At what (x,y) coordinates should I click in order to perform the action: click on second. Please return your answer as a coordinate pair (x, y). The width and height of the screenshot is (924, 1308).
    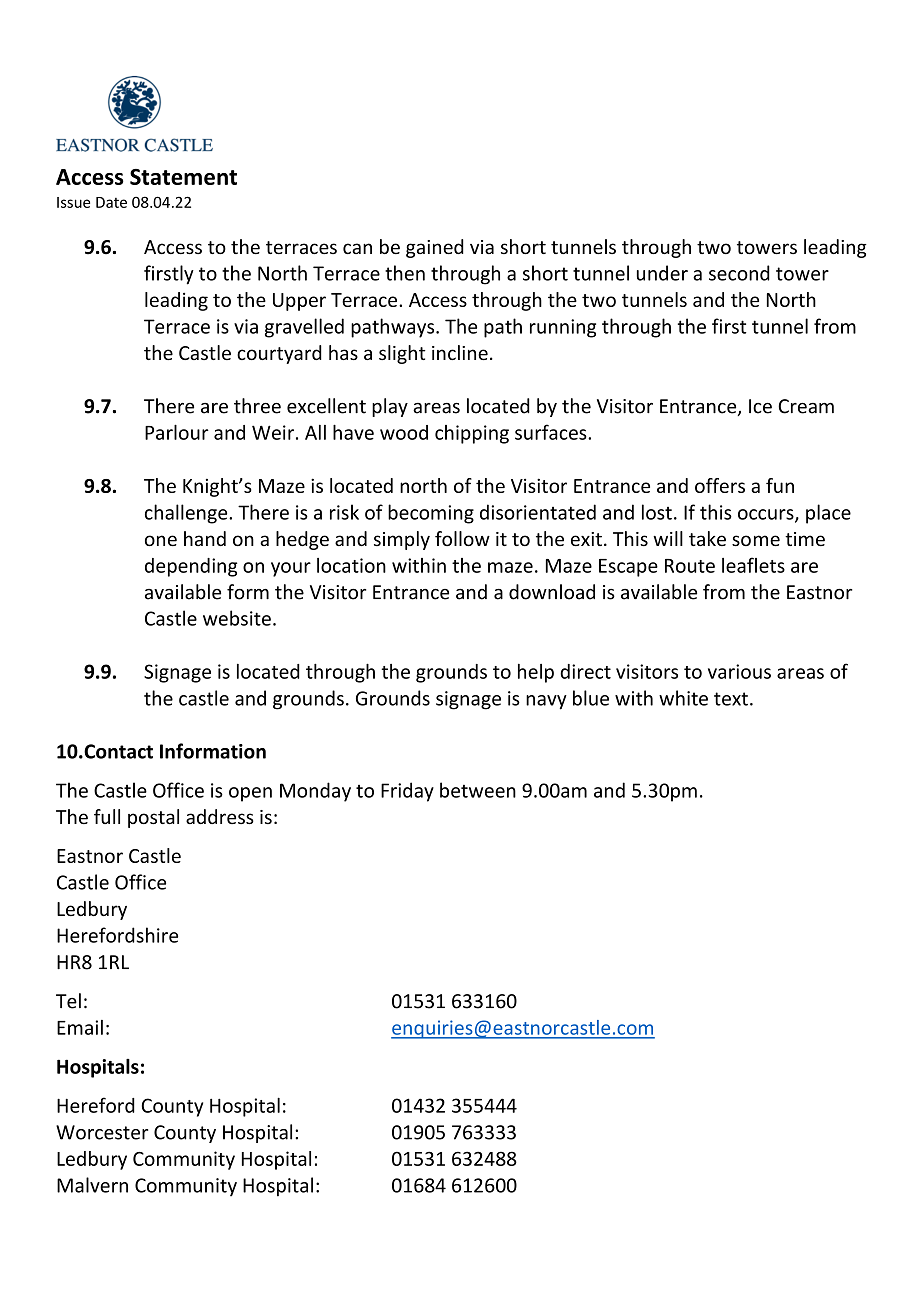
    Looking at the image, I should click on (739, 273).
